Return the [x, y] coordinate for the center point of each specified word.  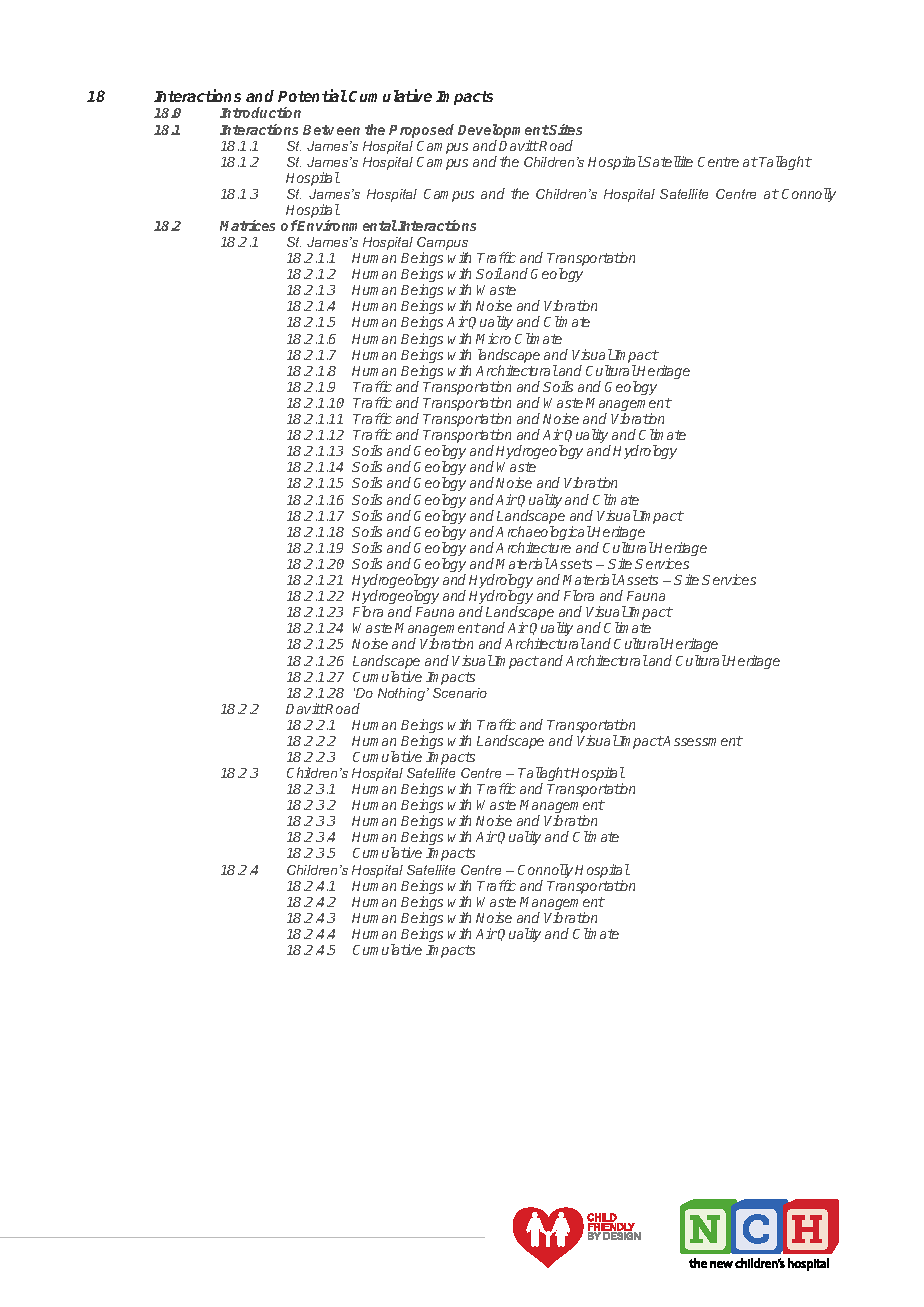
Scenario [460, 693]
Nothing [403, 694]
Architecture [533, 547]
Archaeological [544, 534]
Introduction [260, 112]
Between [331, 130]
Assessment [702, 741]
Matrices [247, 225]
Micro [493, 338]
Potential [312, 95]
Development [503, 131]
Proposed [421, 131]
